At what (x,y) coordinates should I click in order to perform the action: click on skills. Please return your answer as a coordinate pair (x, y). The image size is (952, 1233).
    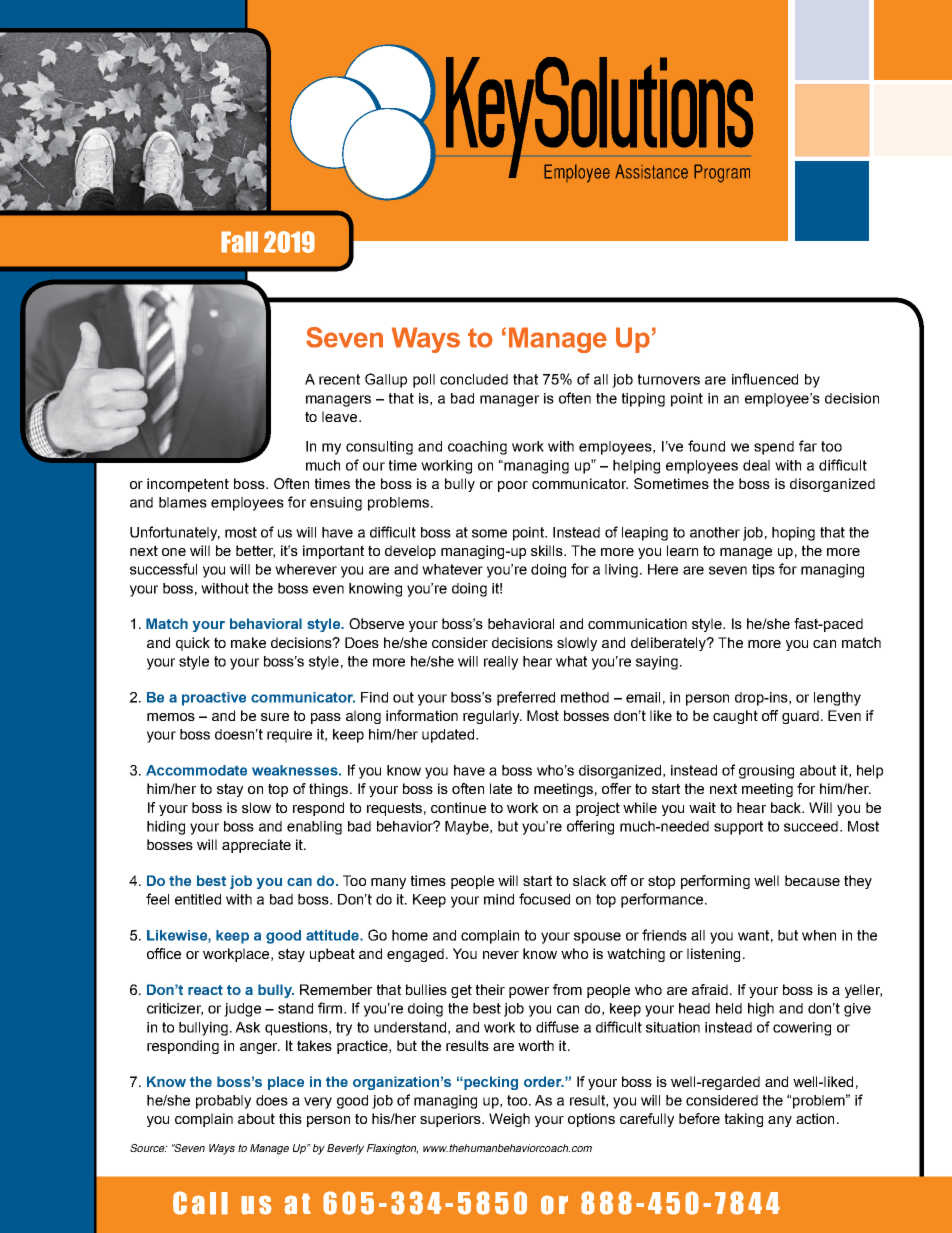
    Looking at the image, I should click on (548, 550).
